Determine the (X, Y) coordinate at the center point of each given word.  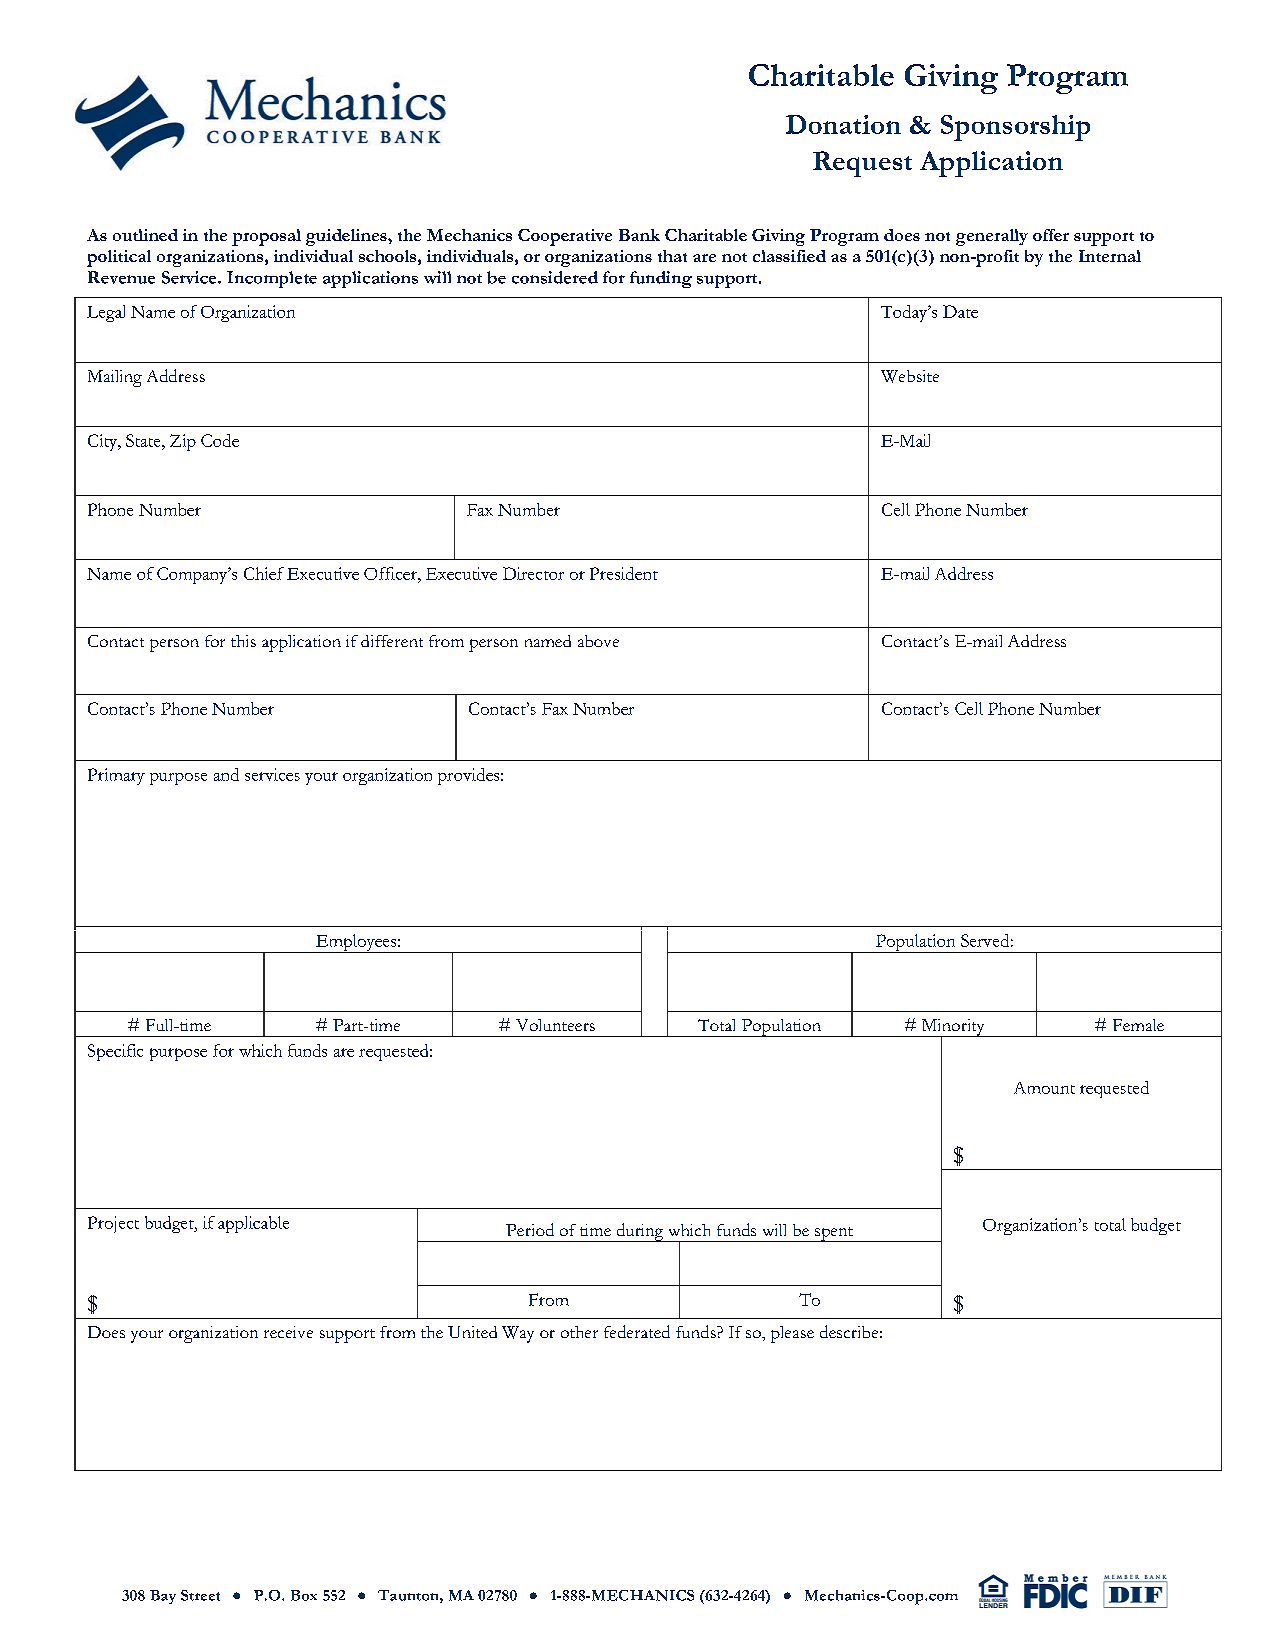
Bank (639, 235)
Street (200, 1595)
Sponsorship (1015, 128)
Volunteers (555, 1025)
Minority (953, 1028)
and (226, 774)
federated (637, 1331)
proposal (266, 237)
